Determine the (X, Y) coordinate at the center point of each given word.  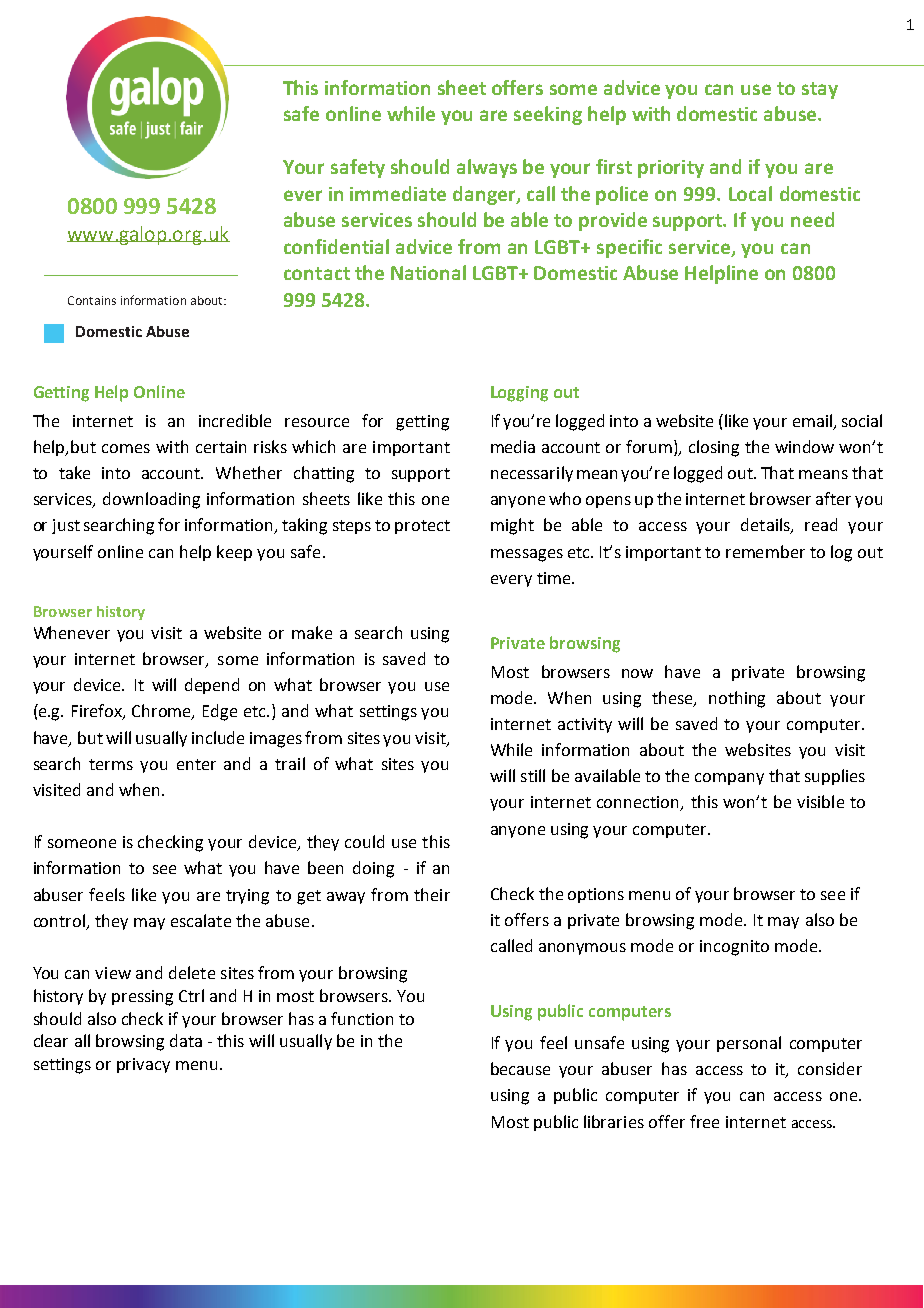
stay (820, 90)
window (804, 446)
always (487, 168)
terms (111, 764)
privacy (143, 1065)
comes (126, 448)
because (520, 1068)
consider (830, 1068)
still (533, 775)
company (729, 779)
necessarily (532, 474)
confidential (336, 246)
